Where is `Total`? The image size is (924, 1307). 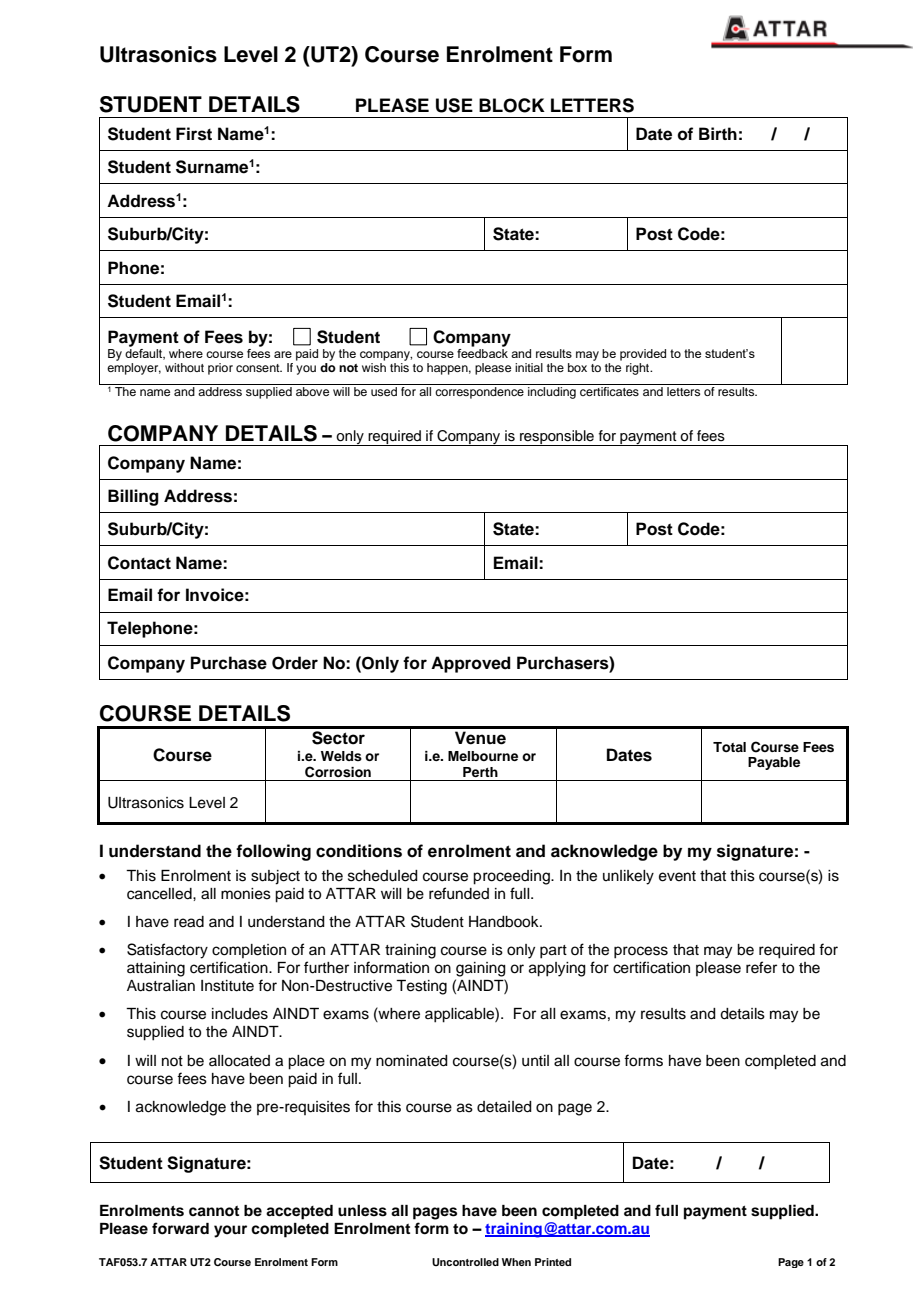
Total is located at coordinates (729, 747).
